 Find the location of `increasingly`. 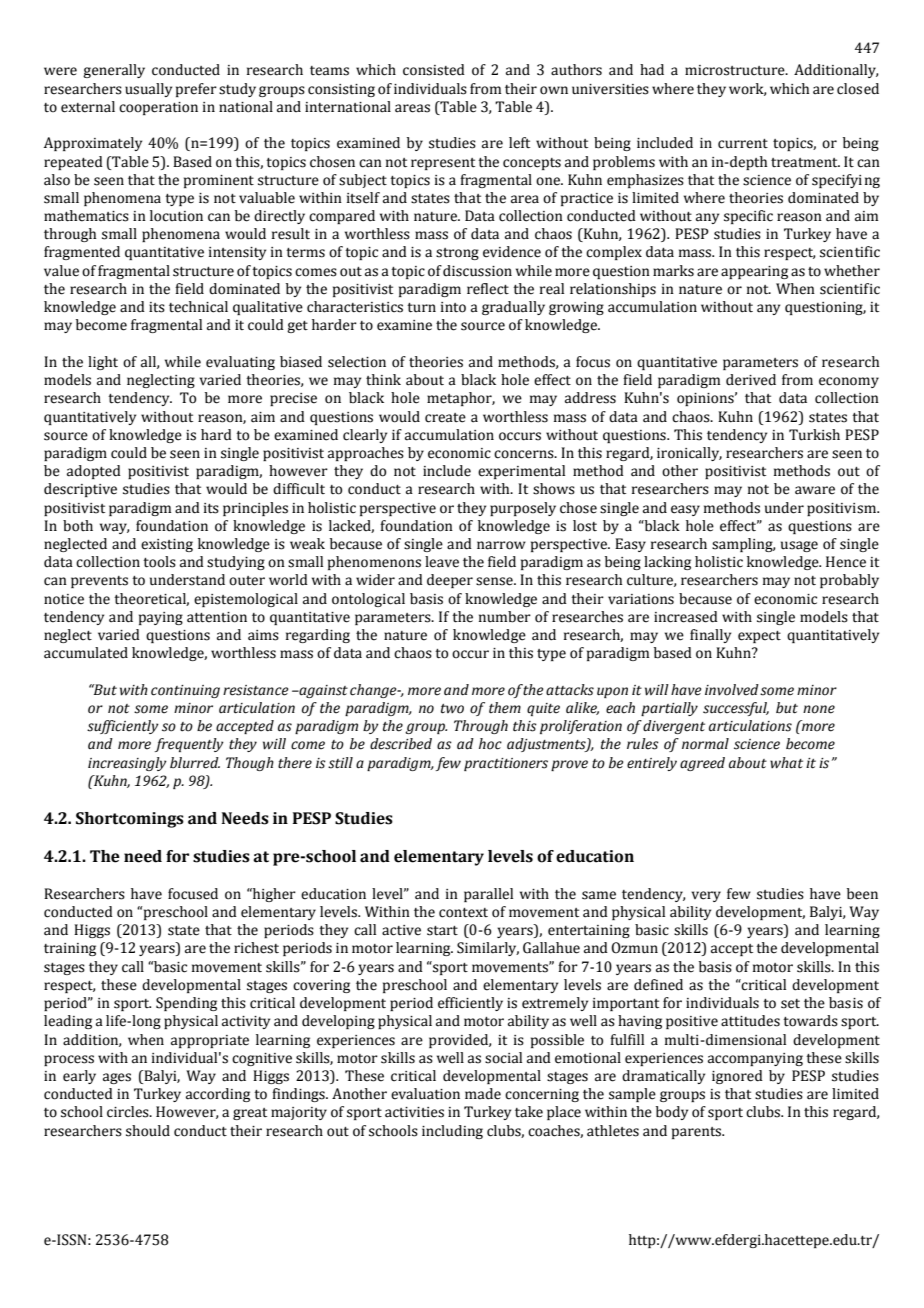

increasingly is located at coordinates (127, 764).
